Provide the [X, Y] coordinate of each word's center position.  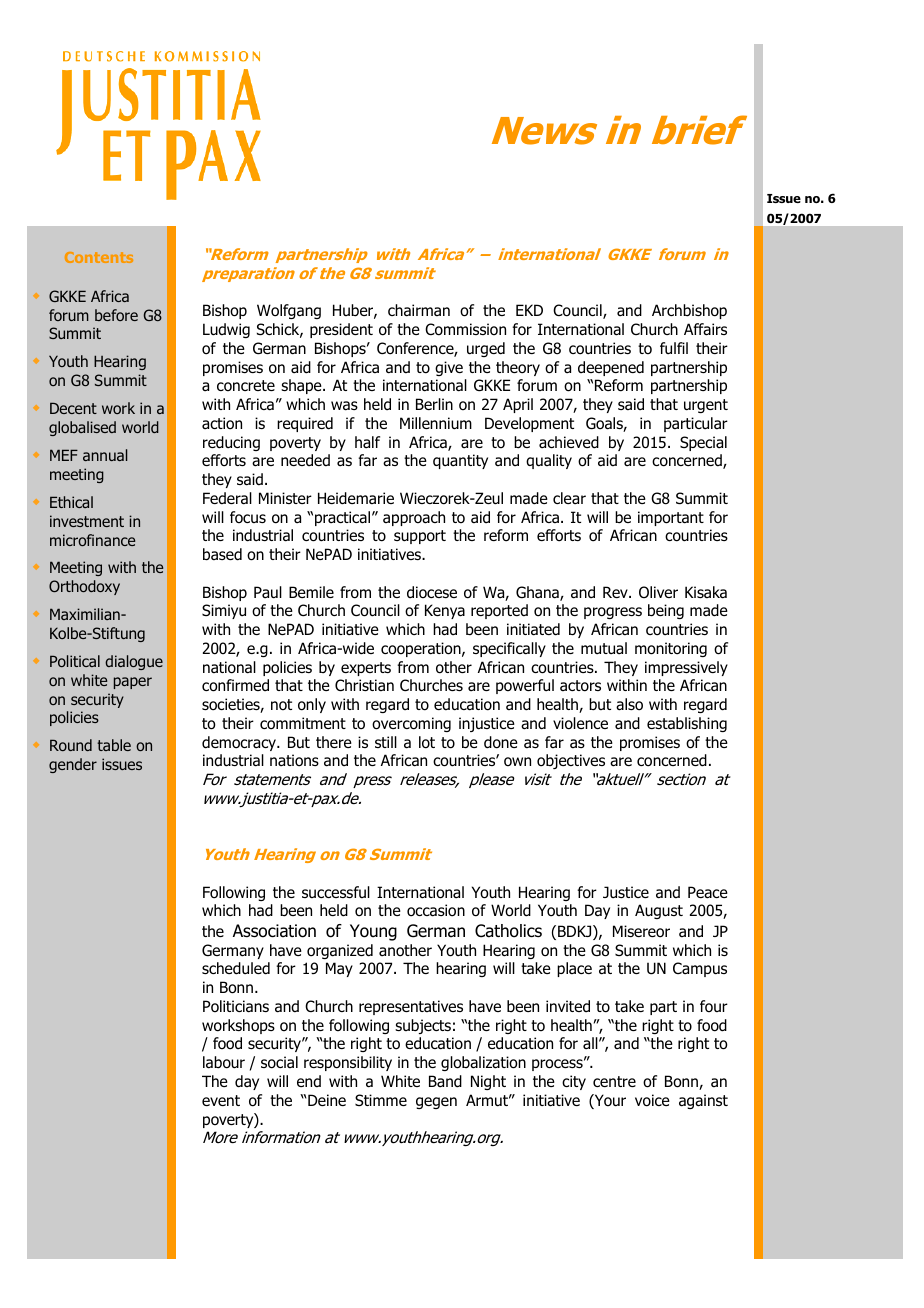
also [629, 704]
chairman [419, 310]
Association [274, 931]
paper [133, 683]
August [659, 911]
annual [105, 455]
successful [336, 892]
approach [414, 518]
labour [224, 1062]
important [671, 518]
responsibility [348, 1063]
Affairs [705, 329]
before [116, 315]
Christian [364, 685]
